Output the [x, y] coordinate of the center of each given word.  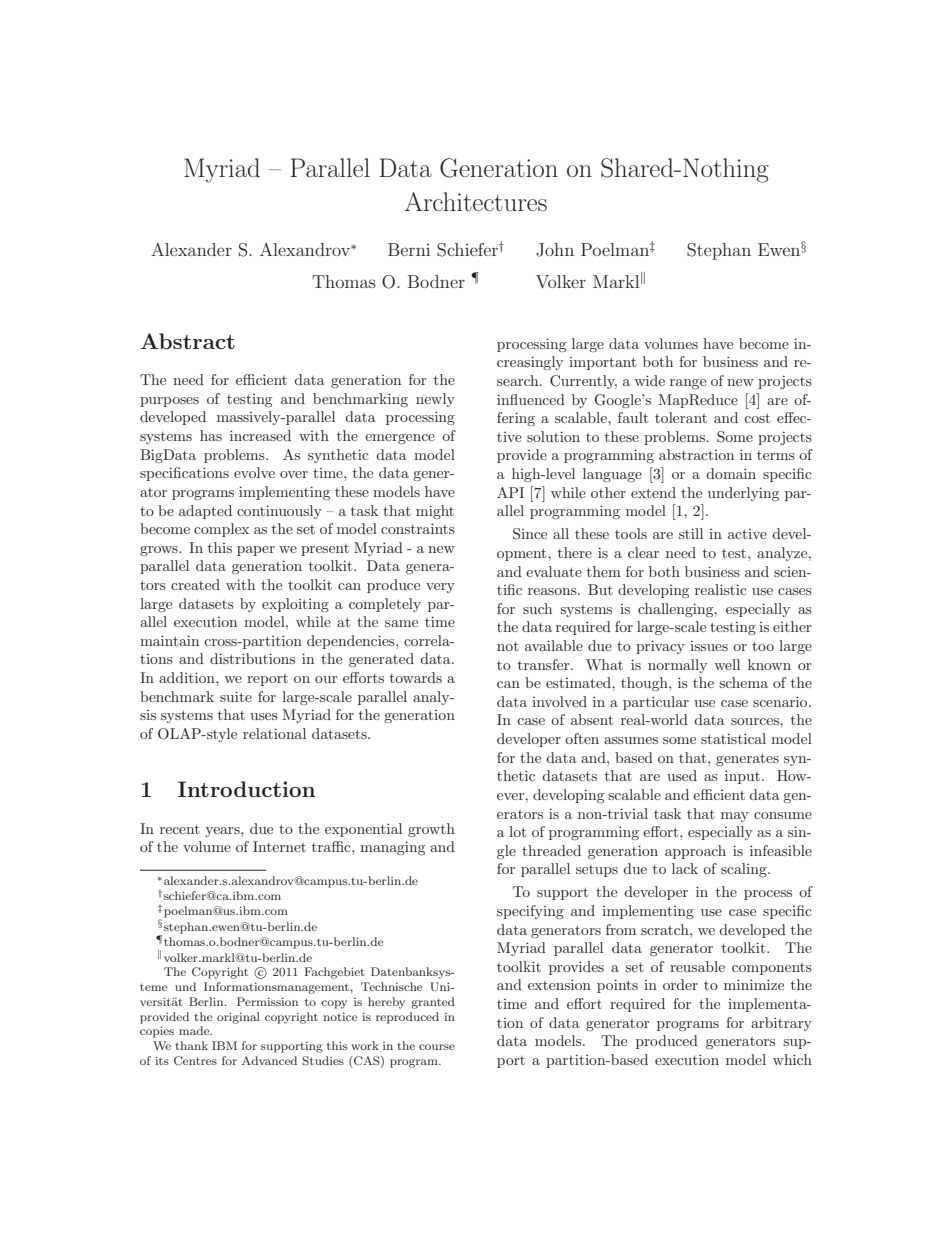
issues [709, 646]
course [437, 1047]
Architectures [476, 202]
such [537, 608]
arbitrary [781, 1024]
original [238, 1018]
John [555, 250]
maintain [169, 640]
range [688, 384]
